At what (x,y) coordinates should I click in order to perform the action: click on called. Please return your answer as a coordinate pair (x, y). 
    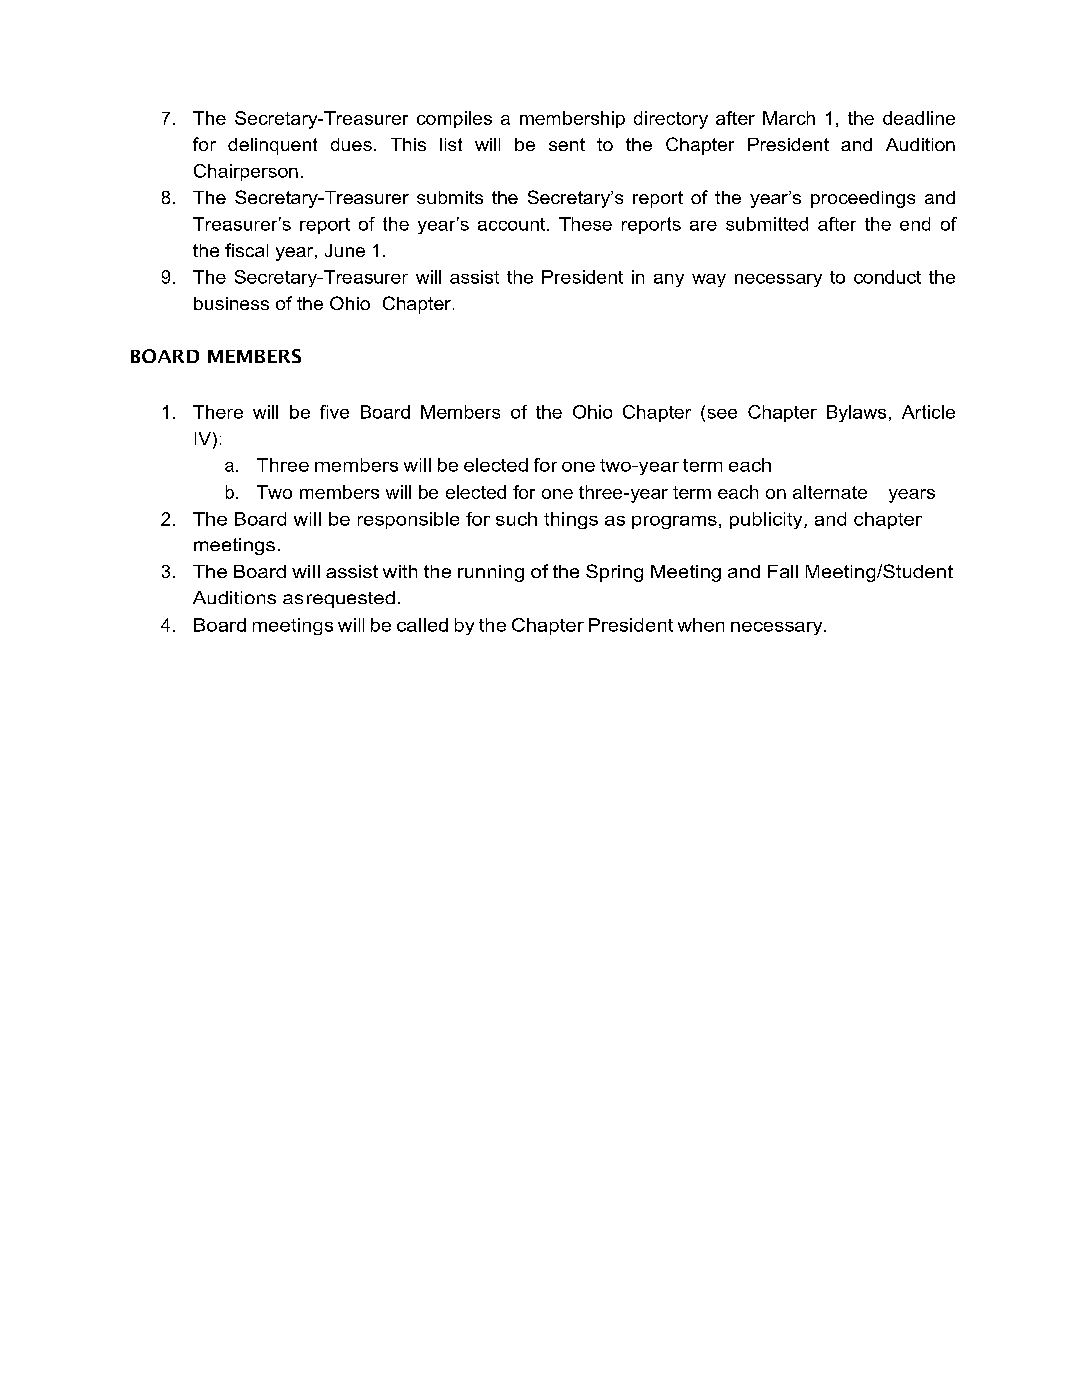
    Looking at the image, I should click on (422, 625).
